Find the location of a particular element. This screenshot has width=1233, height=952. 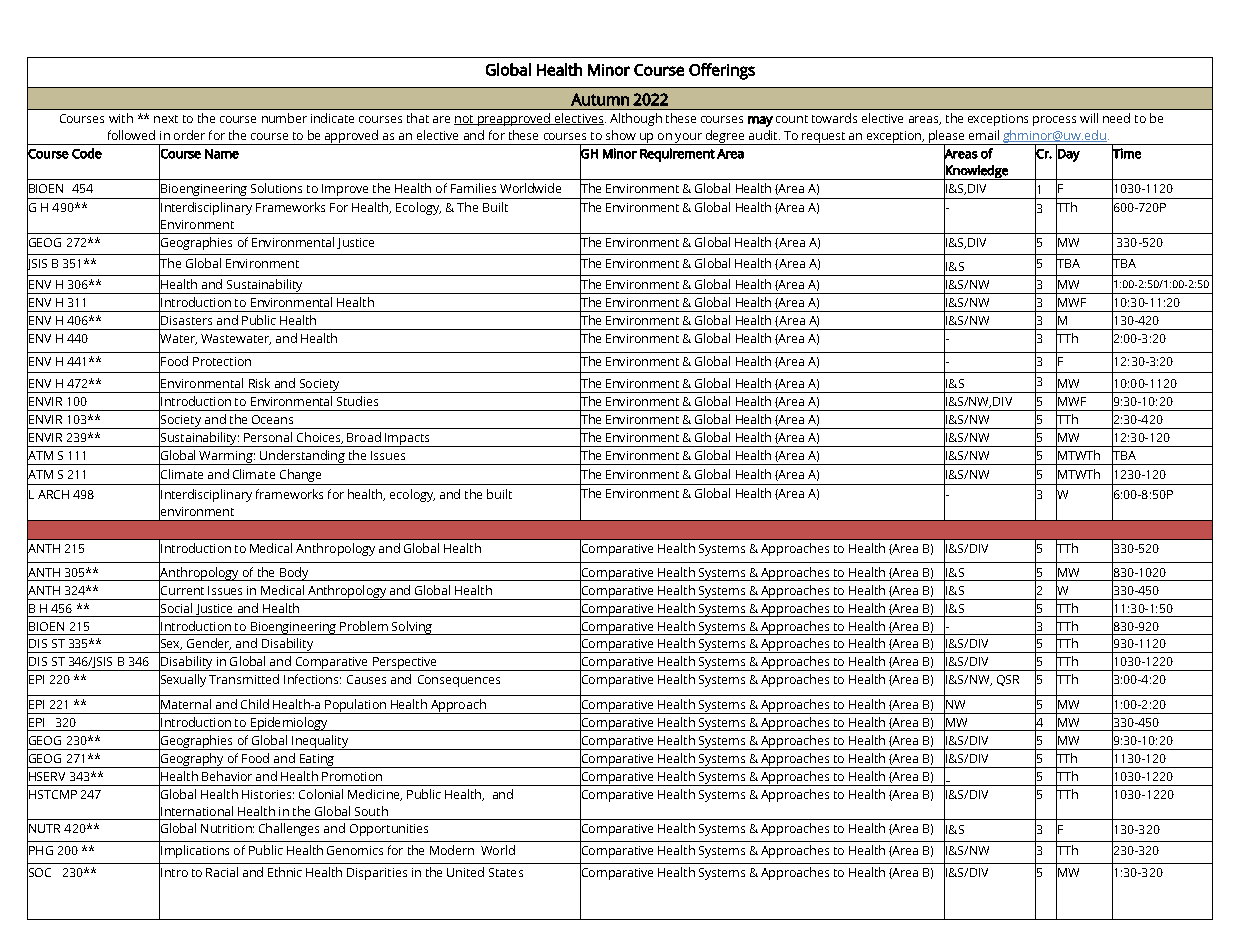

Solving is located at coordinates (412, 628).
